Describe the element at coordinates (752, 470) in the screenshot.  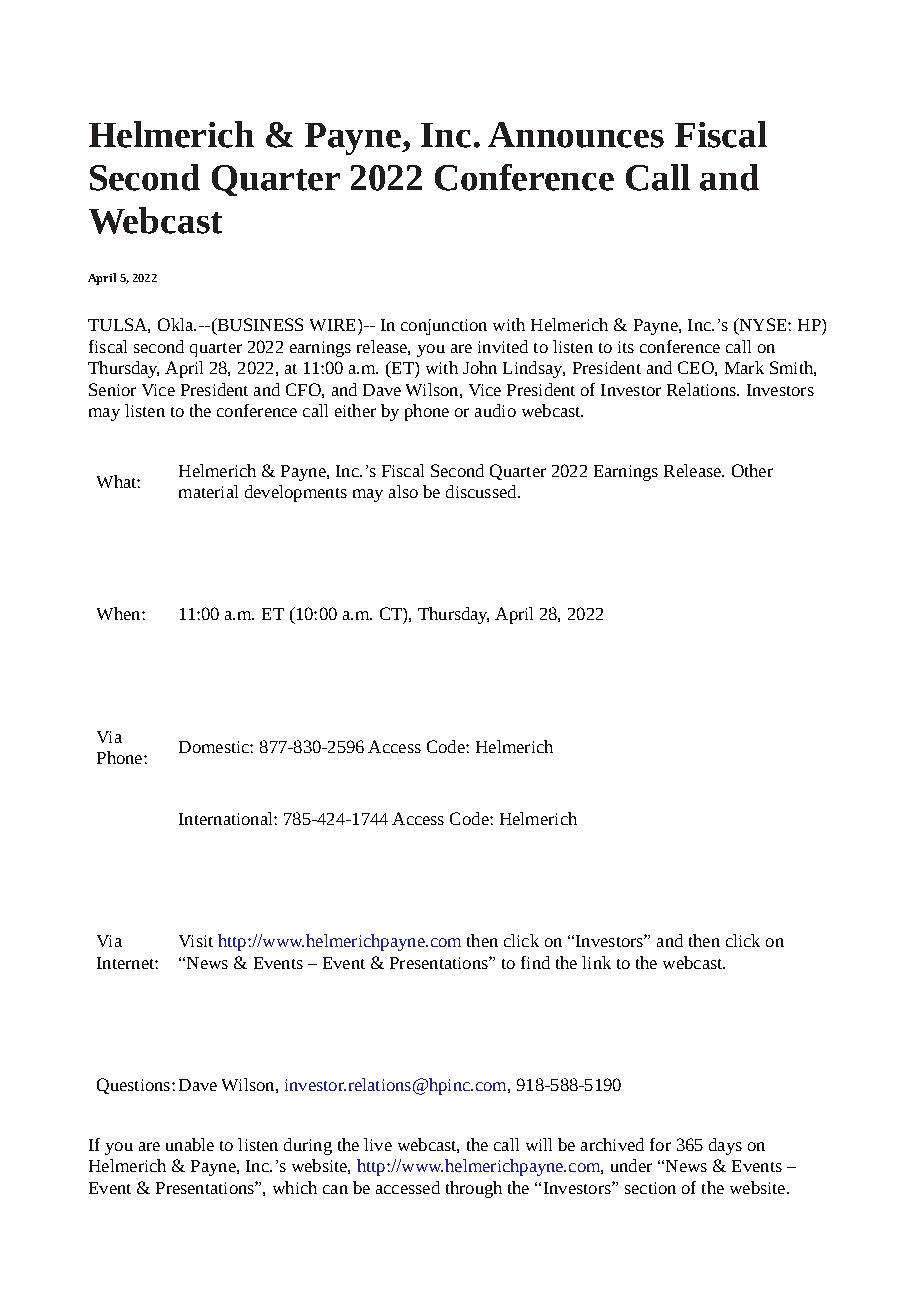
I see `Other` at that location.
